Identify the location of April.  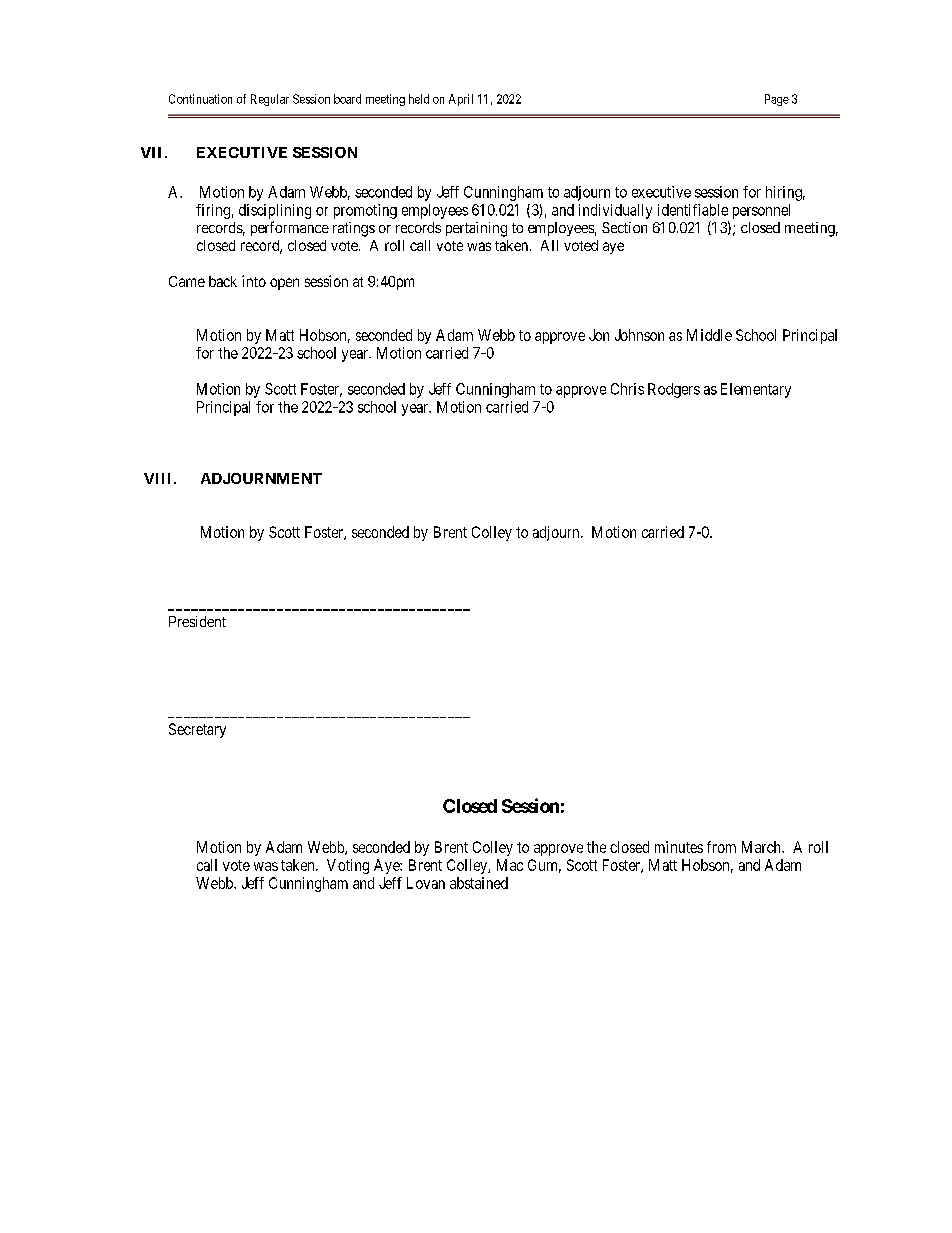
(461, 100).
